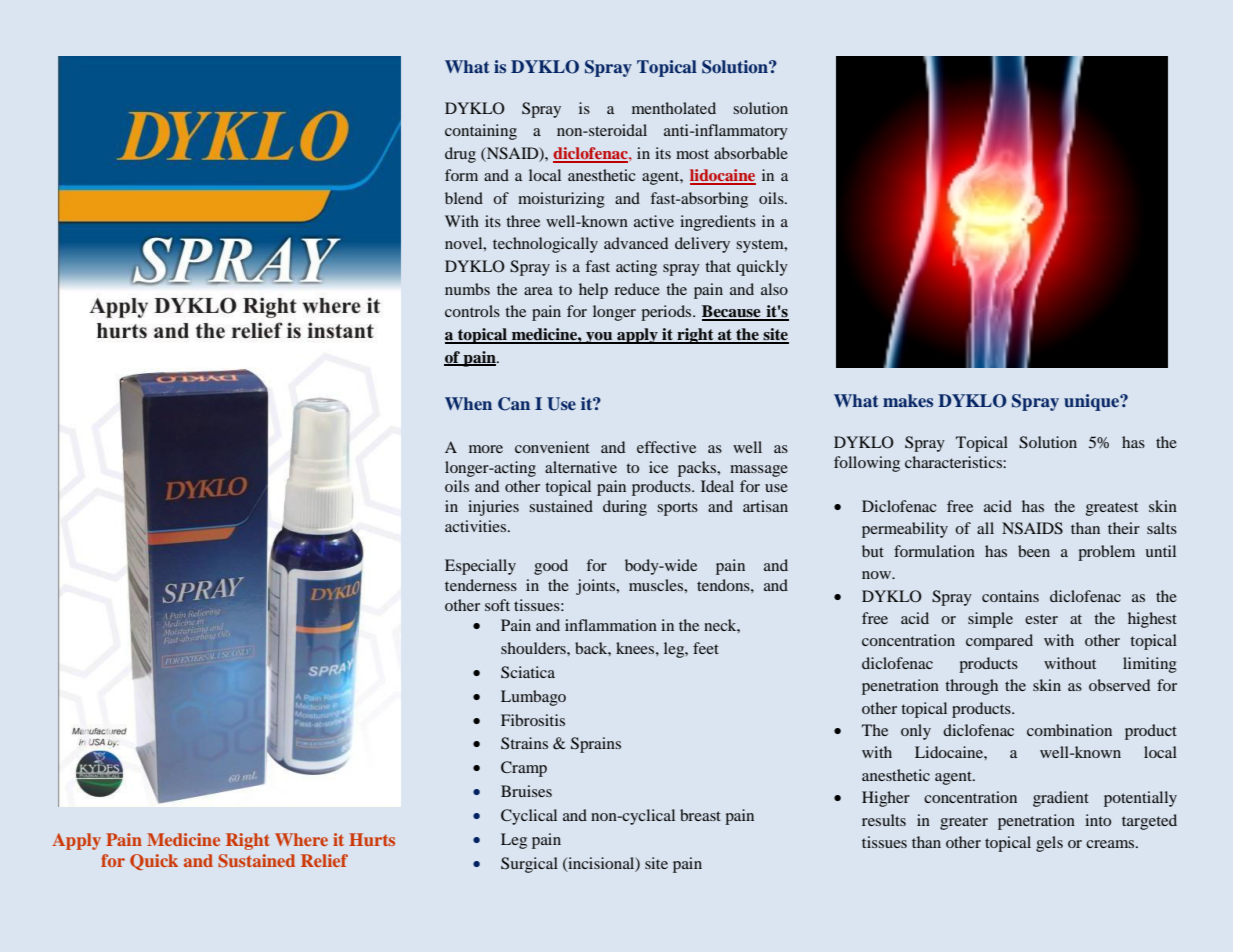 Image resolution: width=1233 pixels, height=952 pixels. I want to click on absorbable, so click(751, 153).
